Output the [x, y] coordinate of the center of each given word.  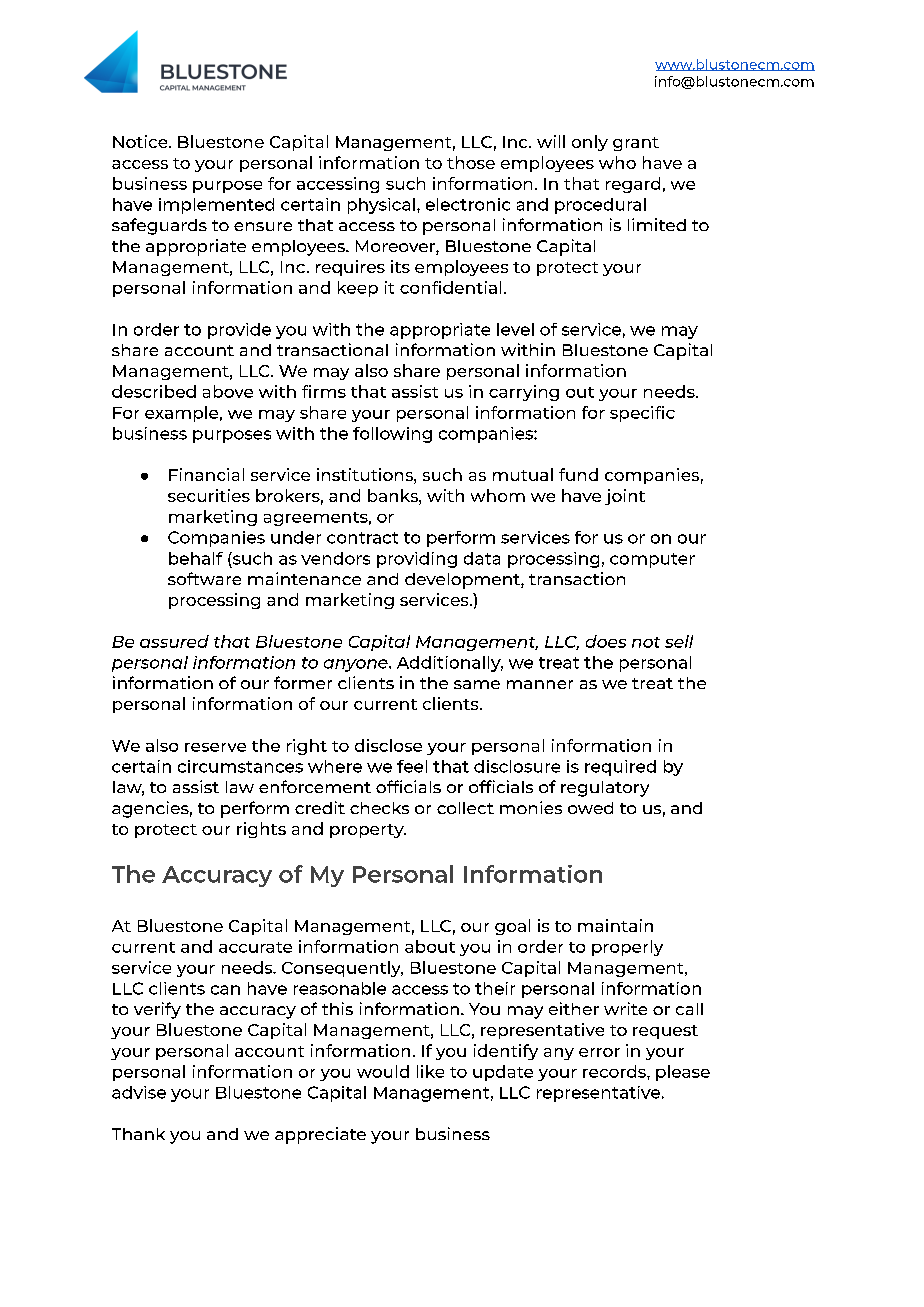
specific [642, 414]
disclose [388, 745]
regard [633, 185]
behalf [196, 558]
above [228, 391]
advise [139, 1092]
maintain [615, 925]
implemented [216, 206]
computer [652, 560]
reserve [215, 747]
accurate [255, 947]
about [430, 946]
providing [417, 560]
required [620, 768]
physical [381, 206]
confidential [450, 287]
